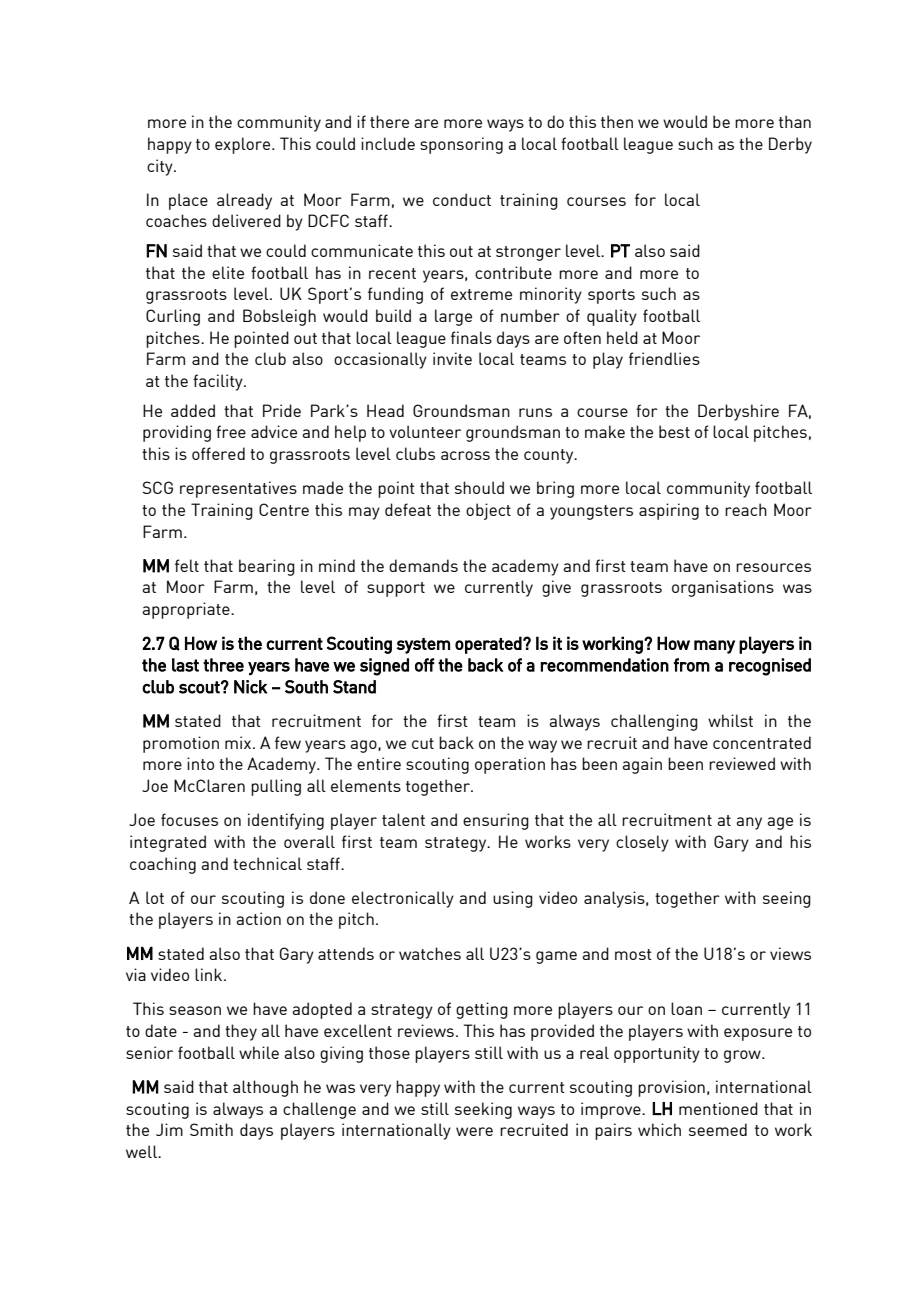  Describe the element at coordinates (714, 647) in the screenshot. I see `many` at that location.
